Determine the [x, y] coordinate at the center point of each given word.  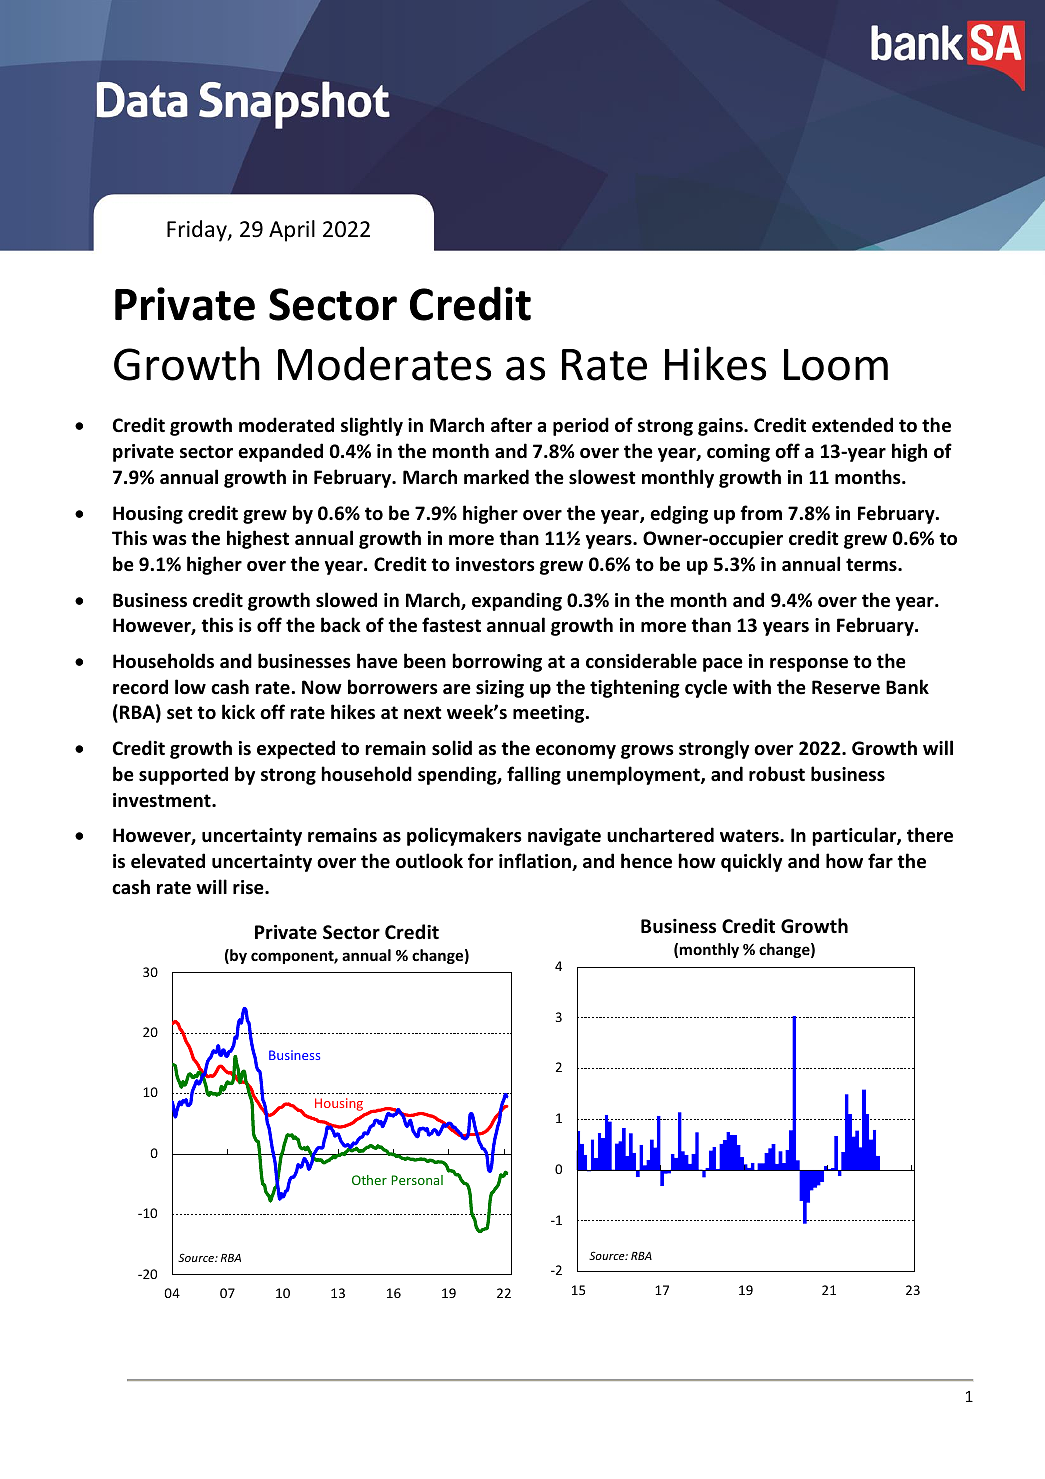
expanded [280, 452]
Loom [836, 365]
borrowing [497, 662]
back [341, 625]
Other [369, 1180]
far [880, 860]
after [511, 425]
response [809, 665]
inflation [536, 862]
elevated [168, 861]
